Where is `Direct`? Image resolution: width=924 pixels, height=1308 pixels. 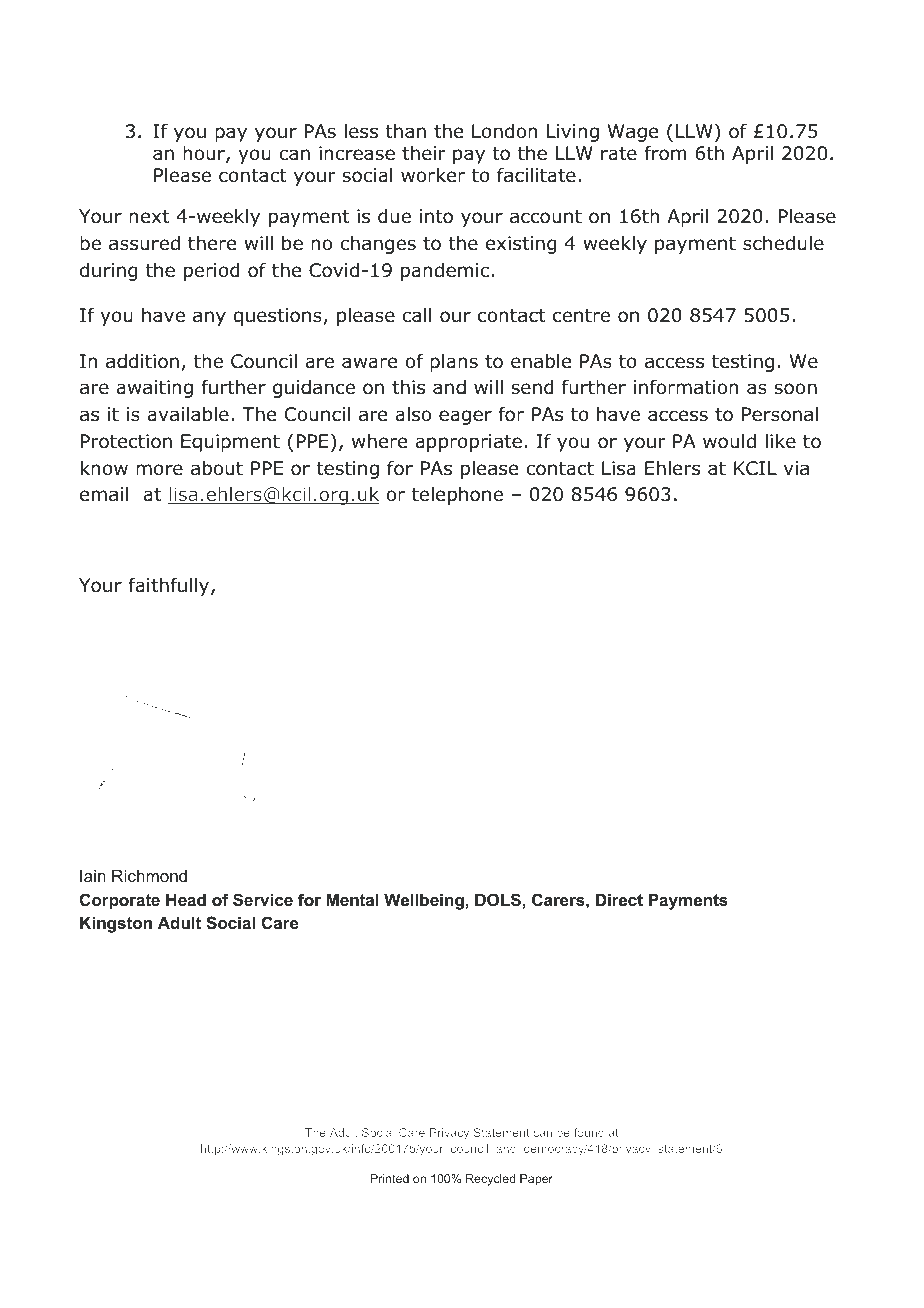
Direct is located at coordinates (619, 899).
